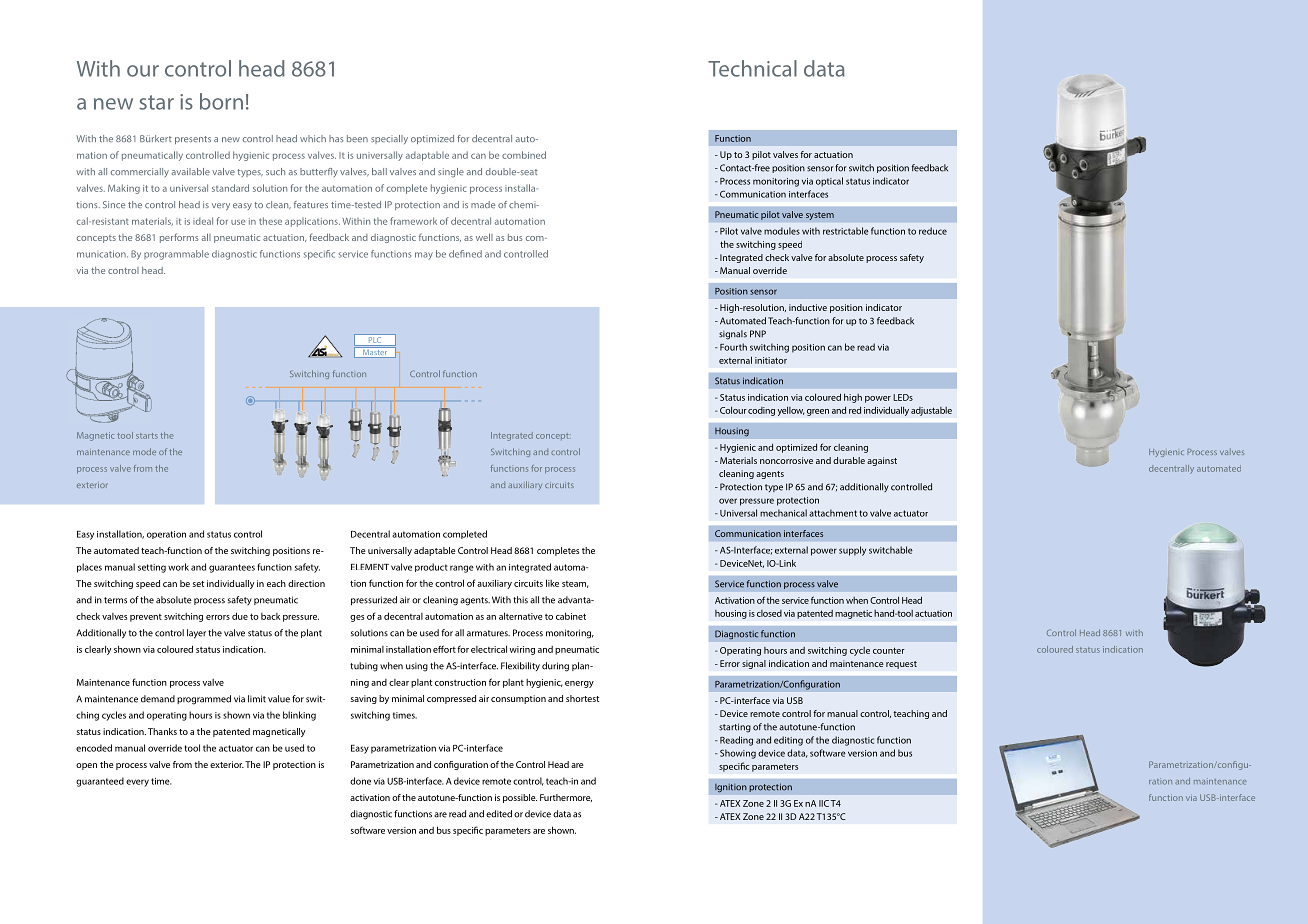 The width and height of the screenshot is (1308, 924). Describe the element at coordinates (144, 451) in the screenshot. I see `mode` at that location.
